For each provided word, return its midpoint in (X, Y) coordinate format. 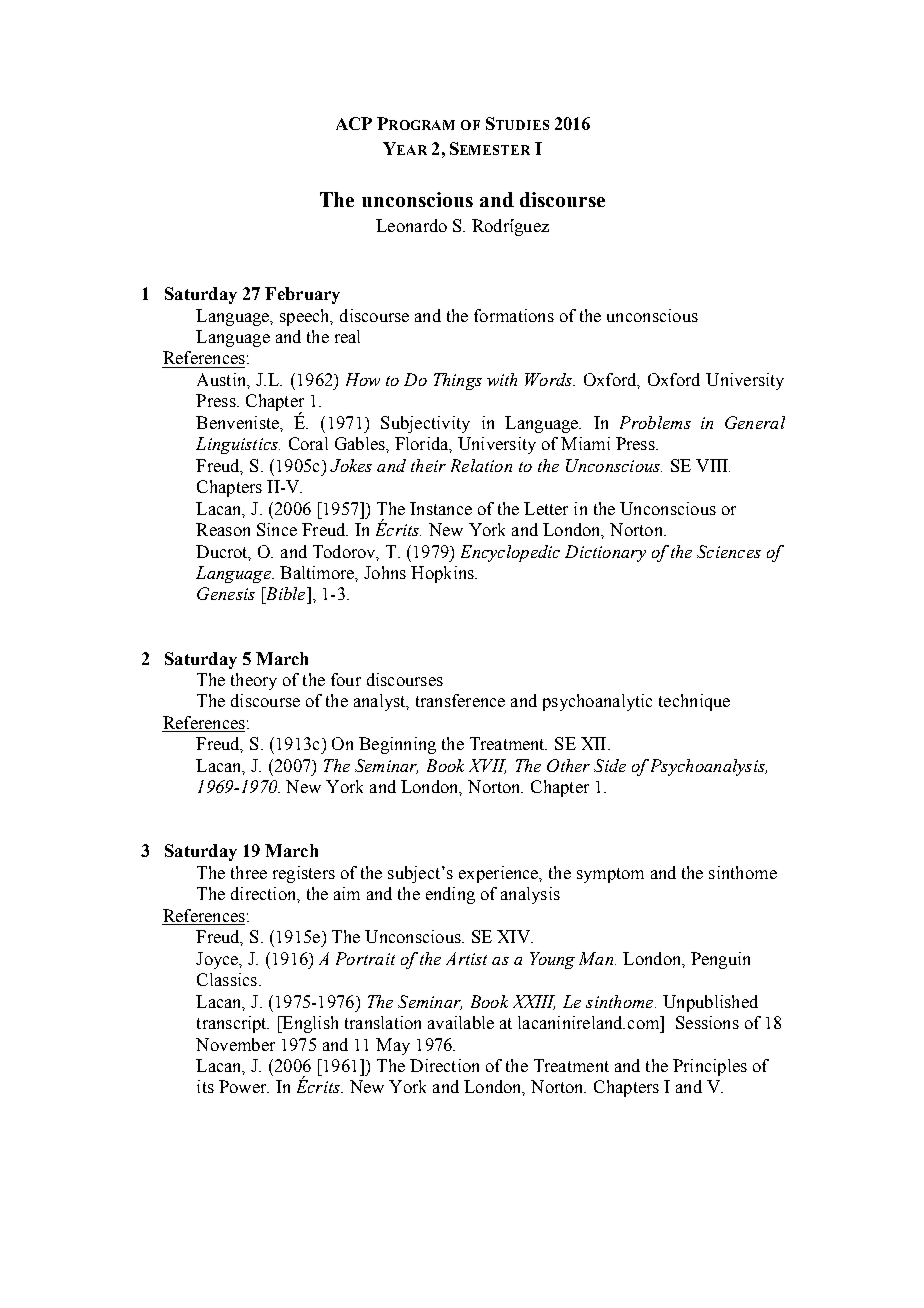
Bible (285, 593)
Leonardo (411, 225)
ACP (354, 123)
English (309, 1024)
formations (514, 315)
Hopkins (443, 574)
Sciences (729, 551)
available (461, 1022)
